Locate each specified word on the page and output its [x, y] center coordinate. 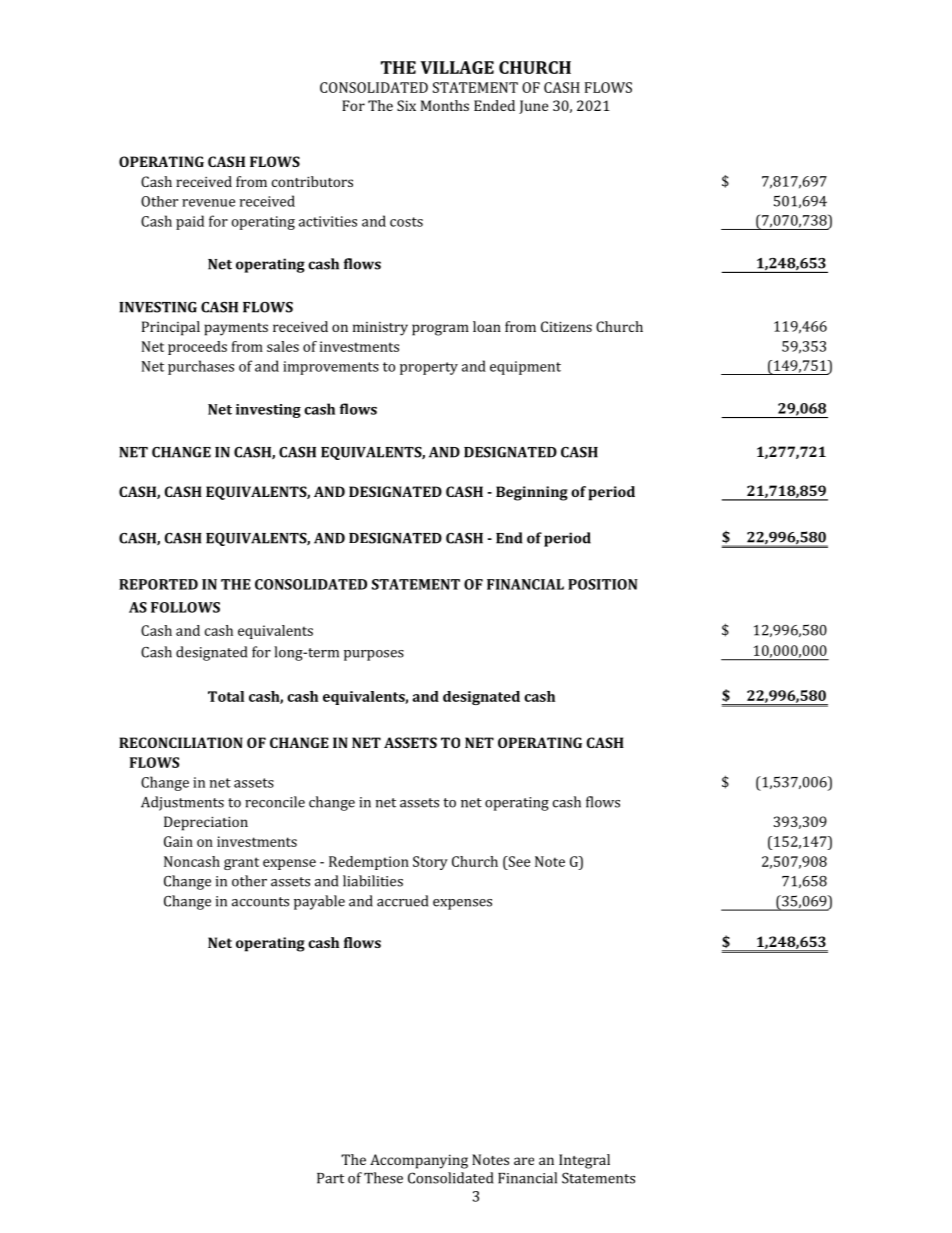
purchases [201, 367]
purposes [374, 655]
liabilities [373, 881]
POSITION [603, 584]
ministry [380, 329]
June [533, 107]
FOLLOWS [185, 607]
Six [406, 105]
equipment [525, 368]
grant [241, 863]
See [518, 861]
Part [330, 1178]
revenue [208, 203]
